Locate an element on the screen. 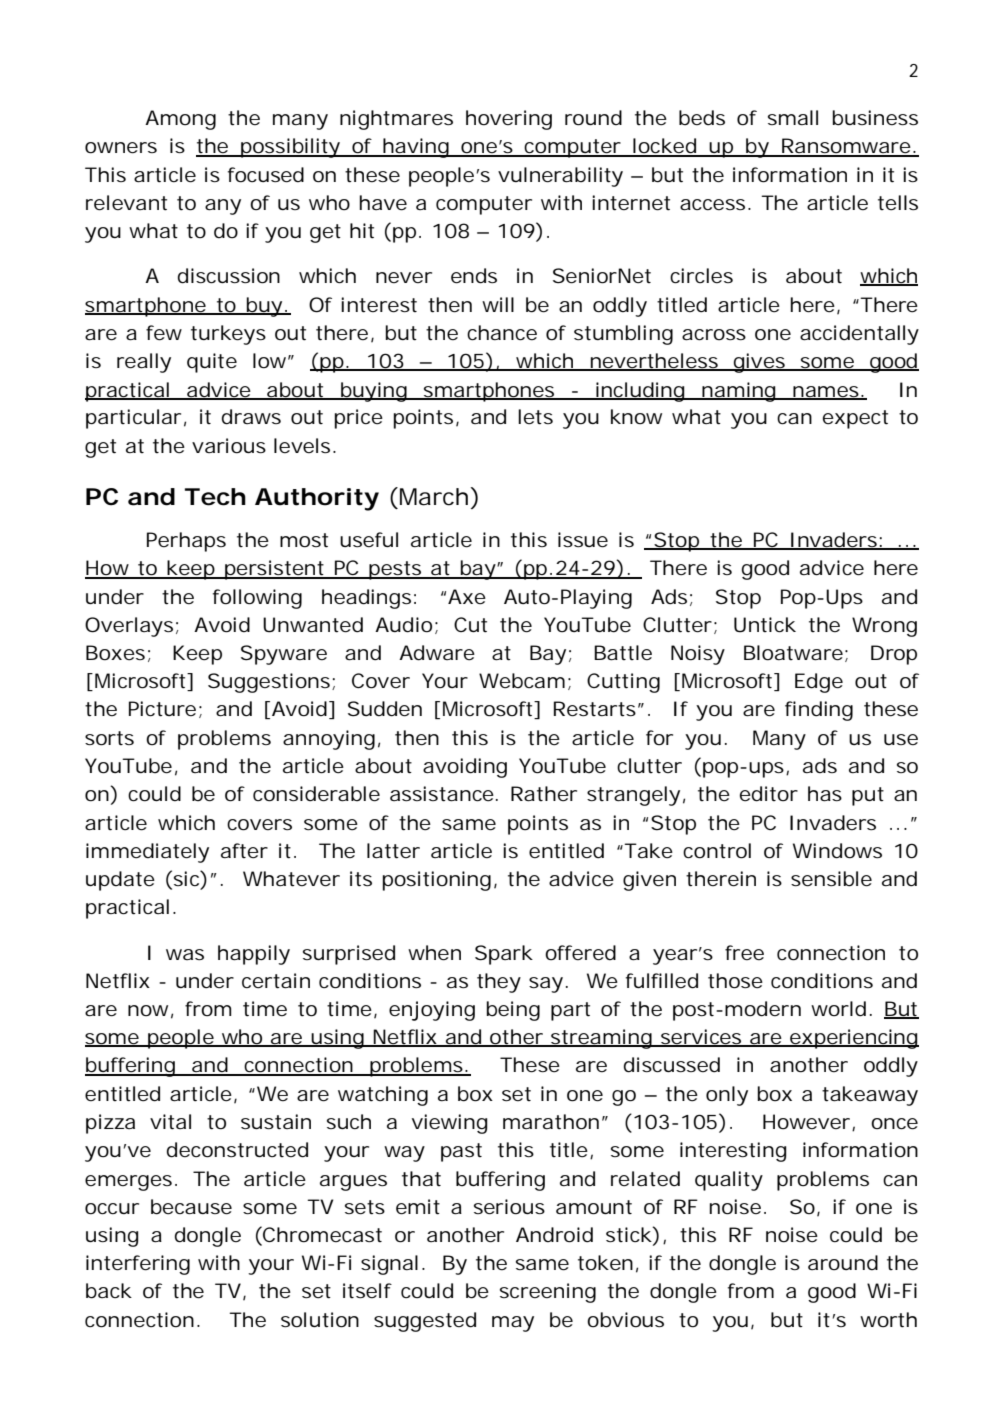 The image size is (1003, 1419). was is located at coordinates (185, 955).
